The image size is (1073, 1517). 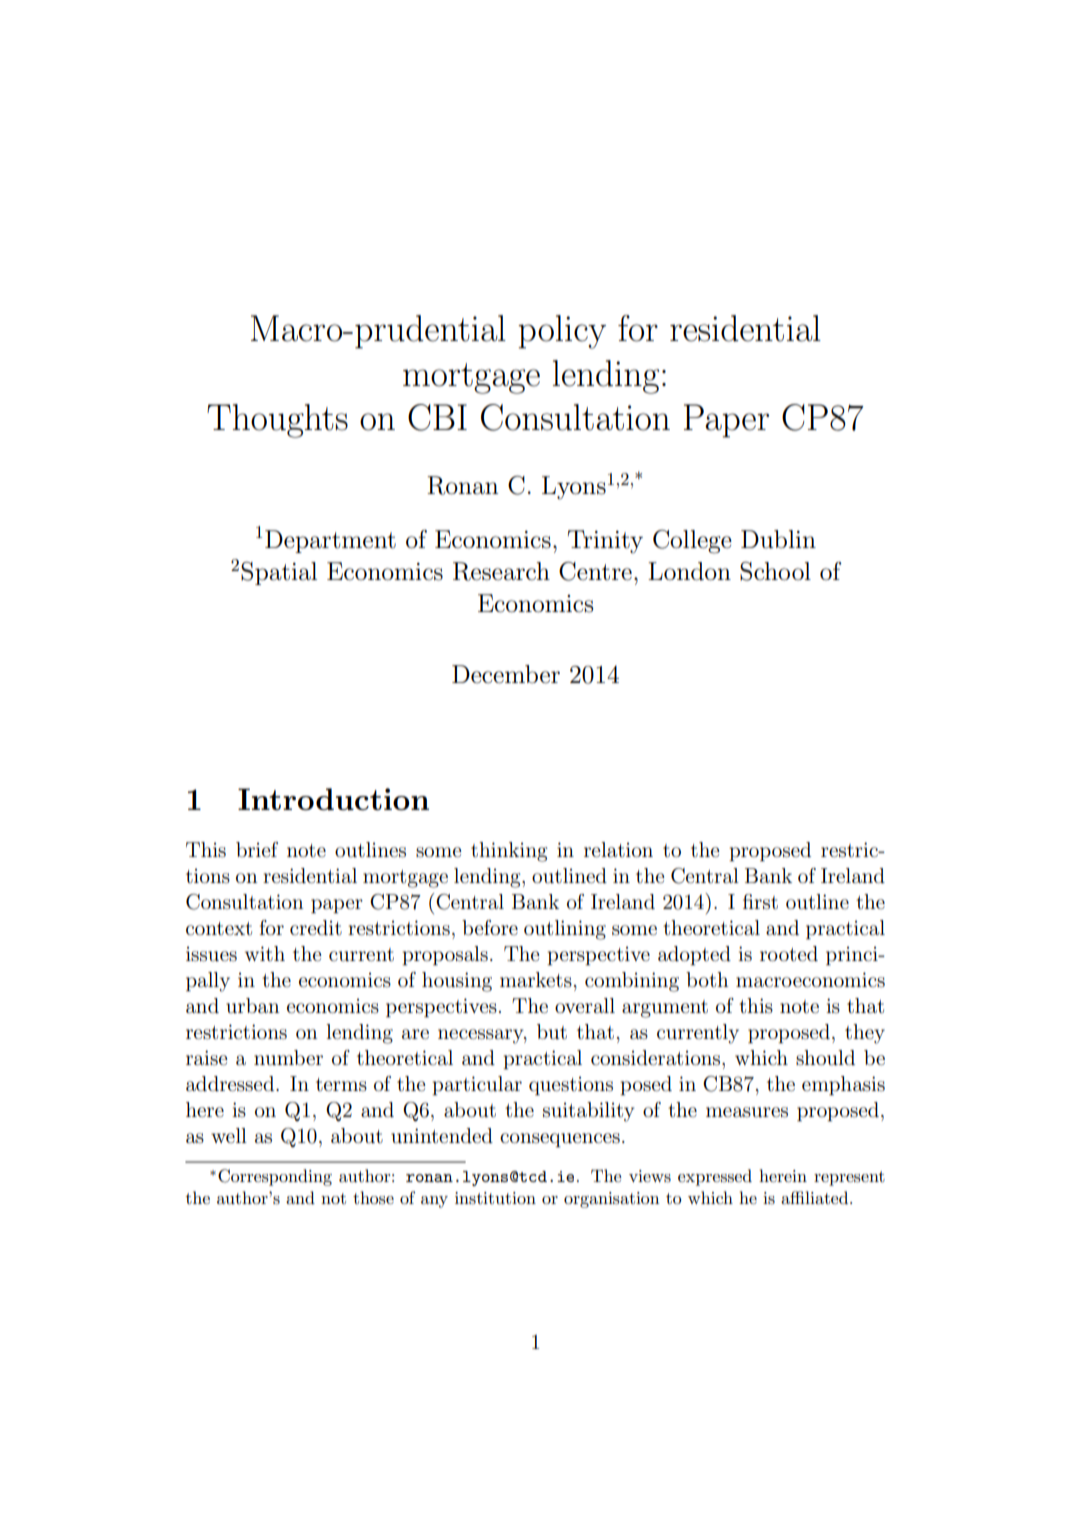 I want to click on policy, so click(x=562, y=332).
